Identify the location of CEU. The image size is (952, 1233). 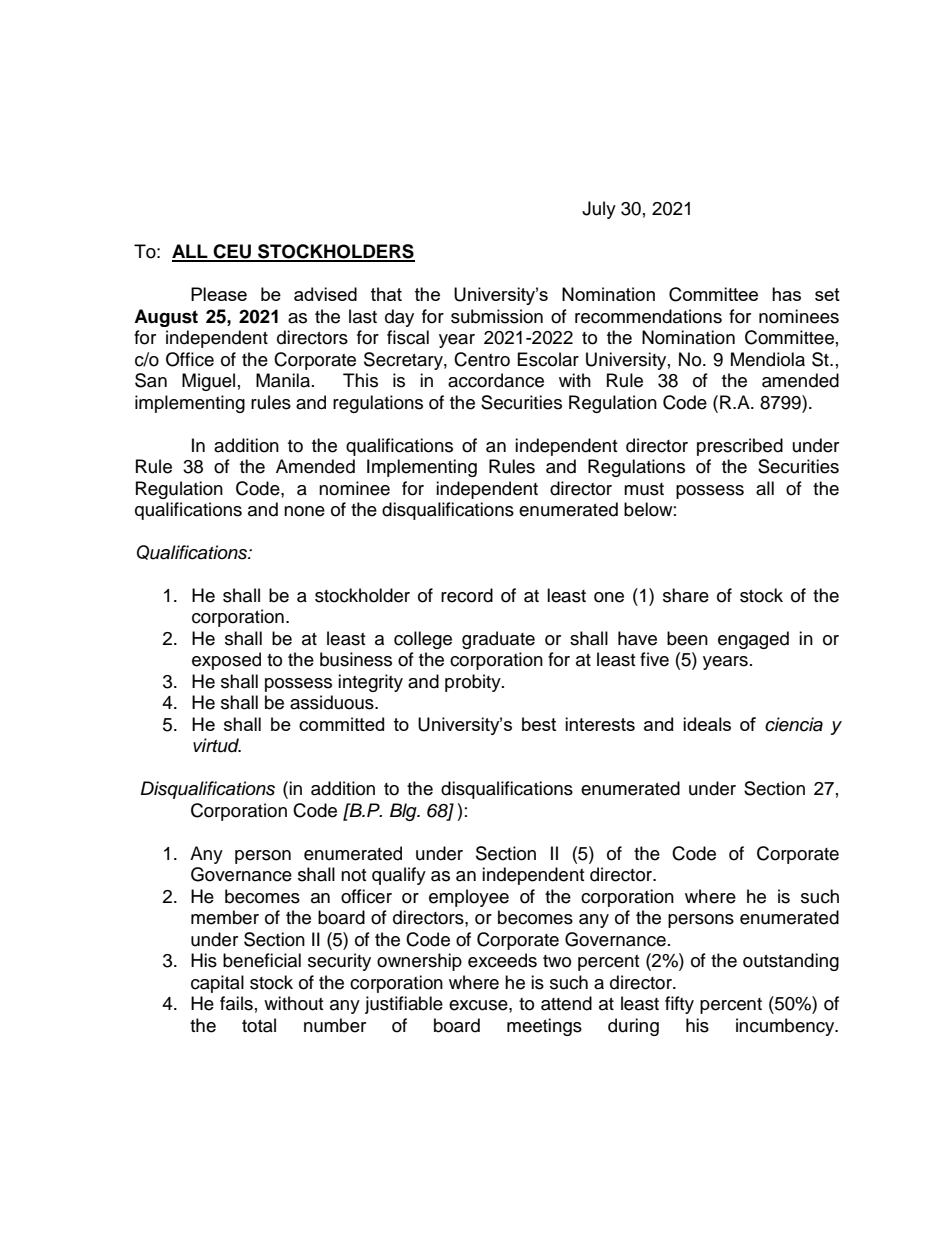
(232, 252).
